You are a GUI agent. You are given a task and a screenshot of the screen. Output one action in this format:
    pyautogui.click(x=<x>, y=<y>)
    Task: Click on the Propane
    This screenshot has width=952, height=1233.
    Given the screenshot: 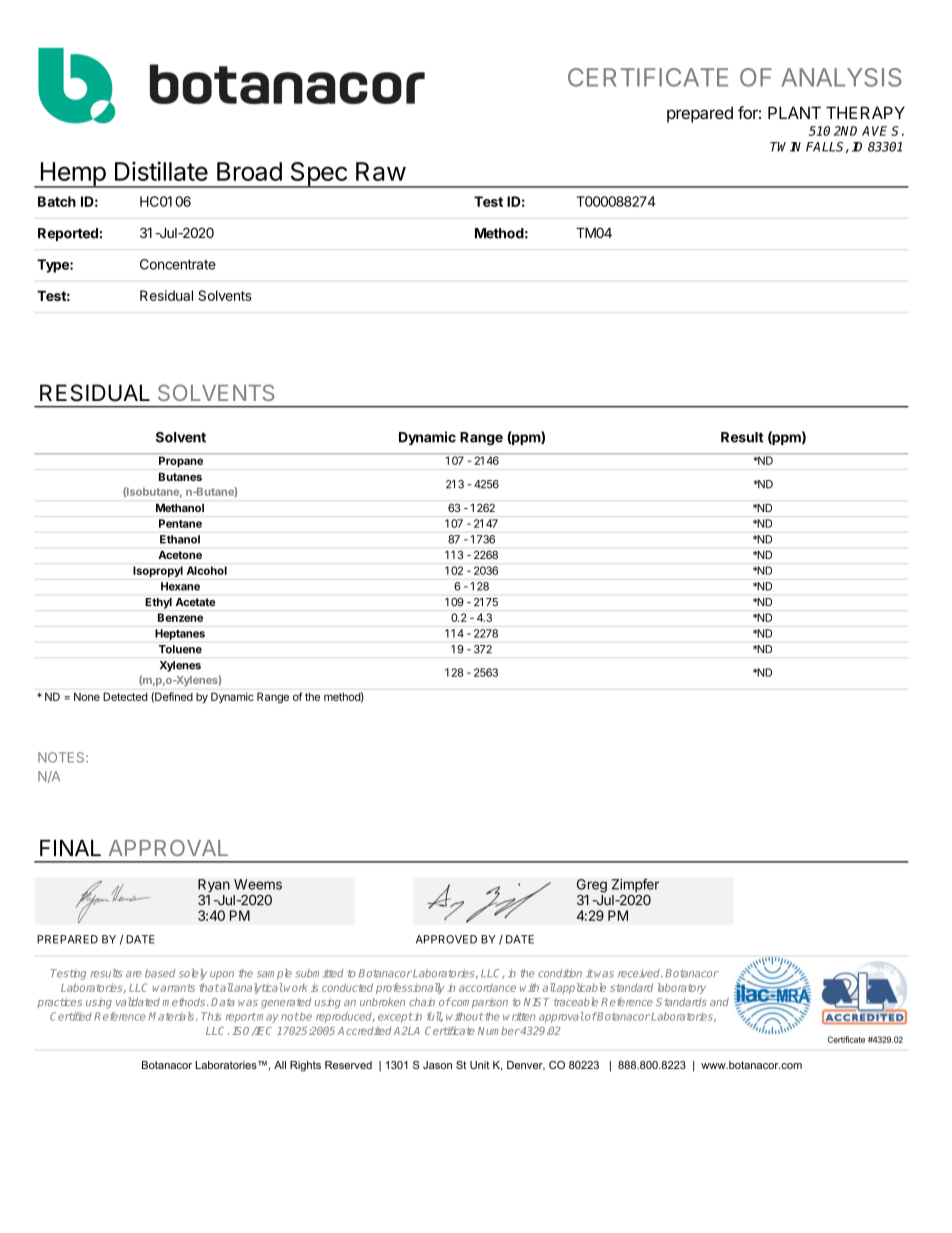 What is the action you would take?
    pyautogui.click(x=181, y=461)
